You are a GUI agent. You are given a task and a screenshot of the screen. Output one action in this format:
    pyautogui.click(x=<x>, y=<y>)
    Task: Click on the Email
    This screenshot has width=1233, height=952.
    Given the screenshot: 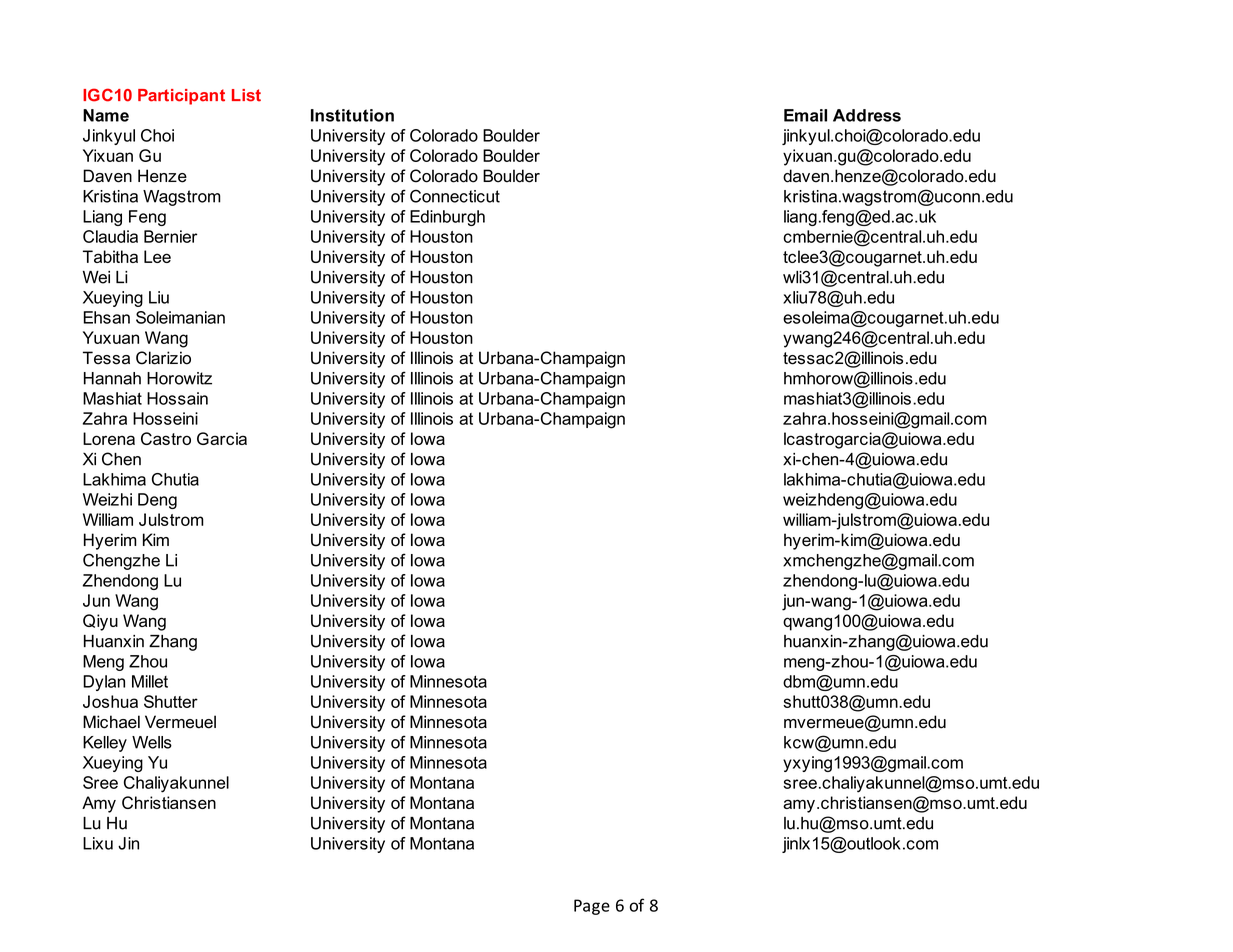 What is the action you would take?
    pyautogui.click(x=805, y=115)
